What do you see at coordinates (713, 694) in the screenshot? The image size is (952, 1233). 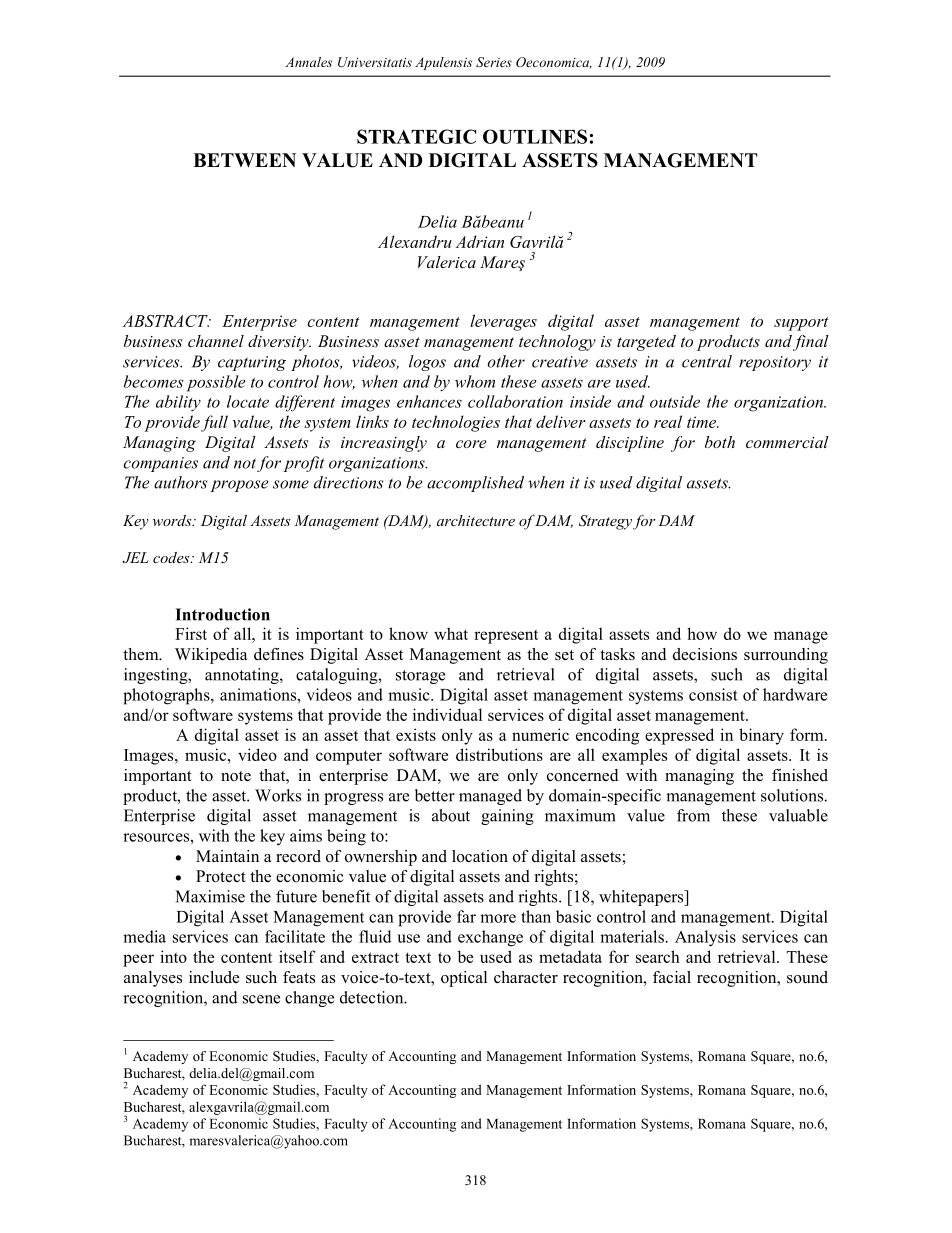 I see `consist` at bounding box center [713, 694].
